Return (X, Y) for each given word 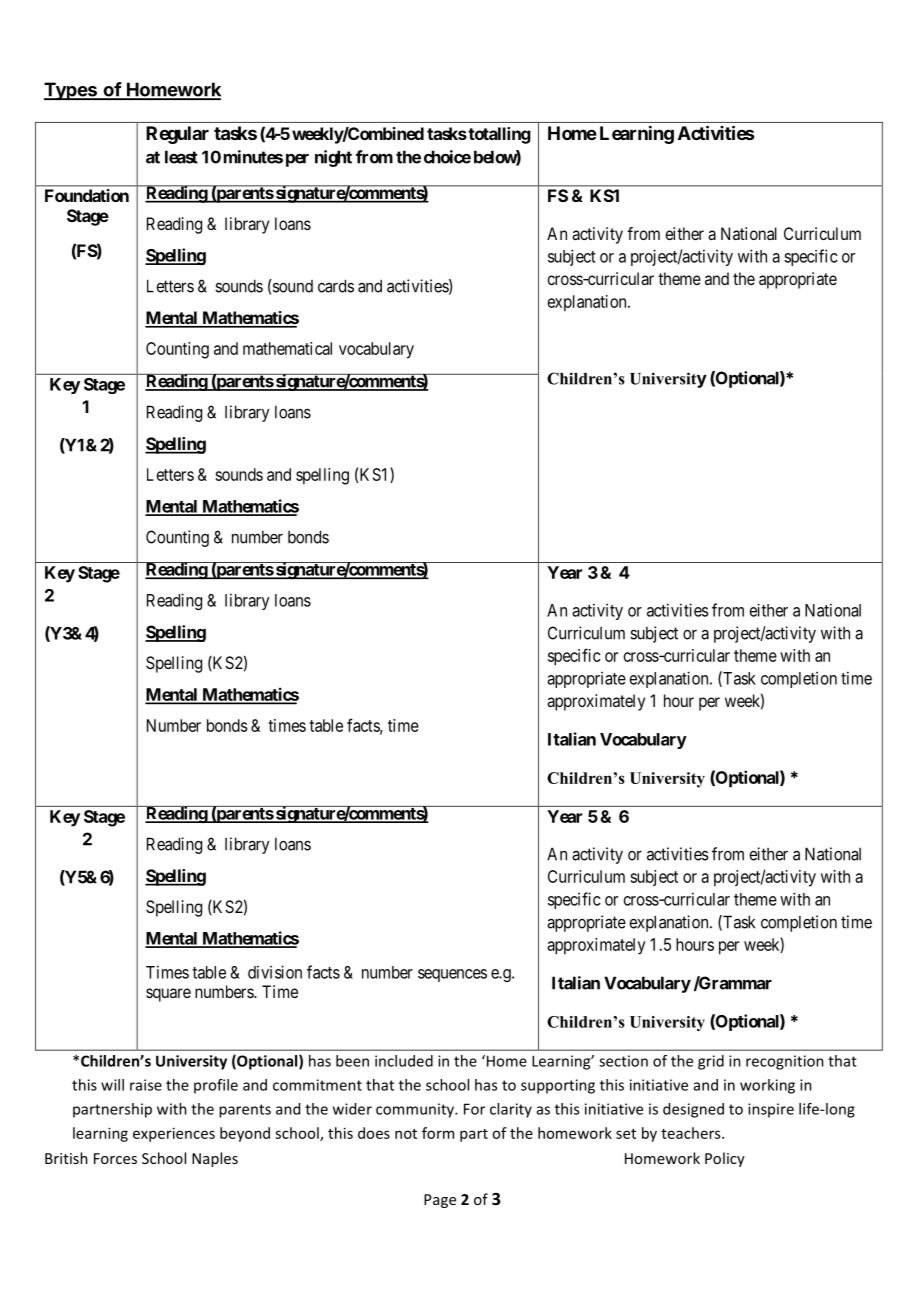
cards (336, 286)
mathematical (287, 348)
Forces (115, 1158)
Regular (177, 135)
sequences (452, 975)
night (333, 158)
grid (711, 1062)
